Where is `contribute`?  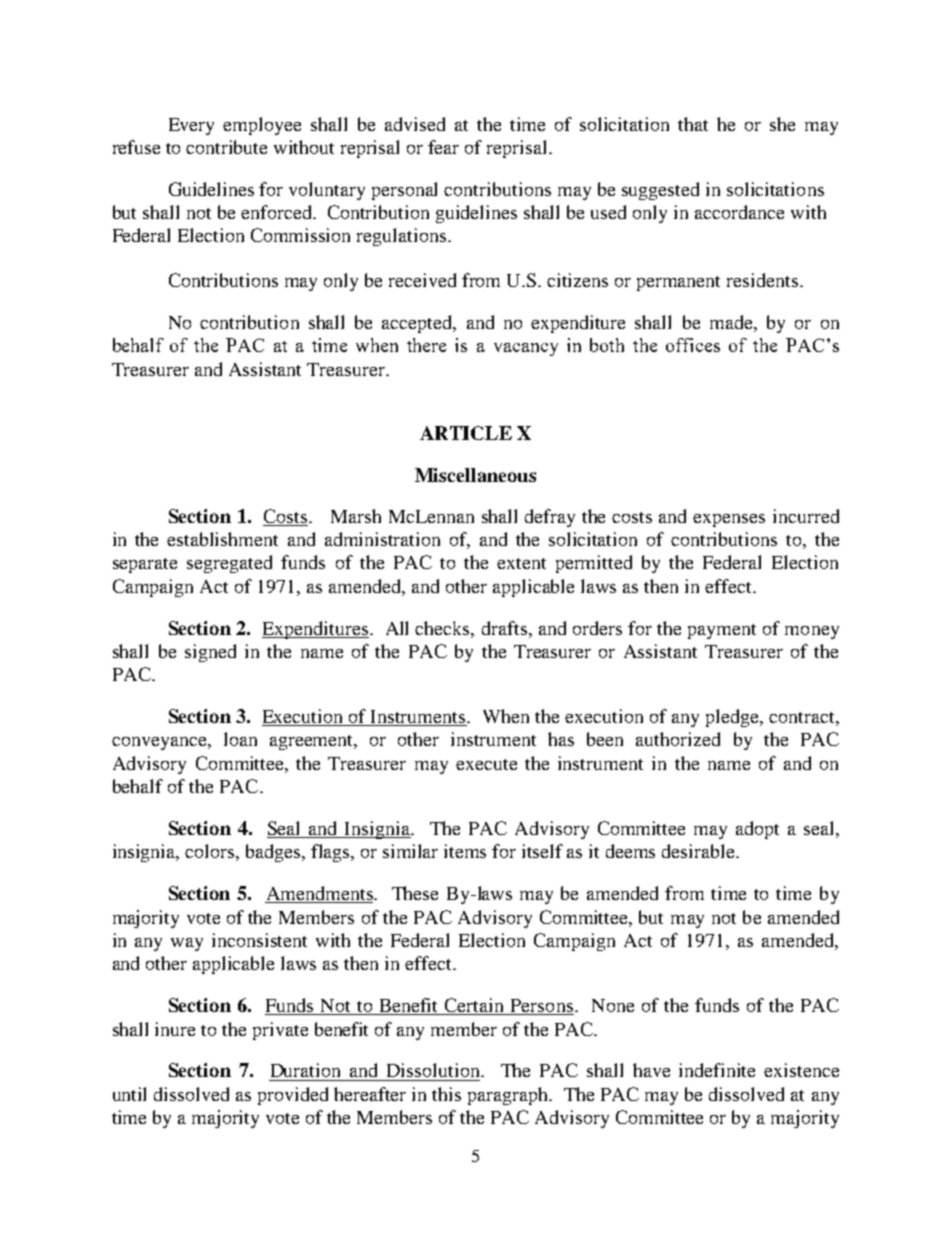
contribute is located at coordinates (226, 147).
